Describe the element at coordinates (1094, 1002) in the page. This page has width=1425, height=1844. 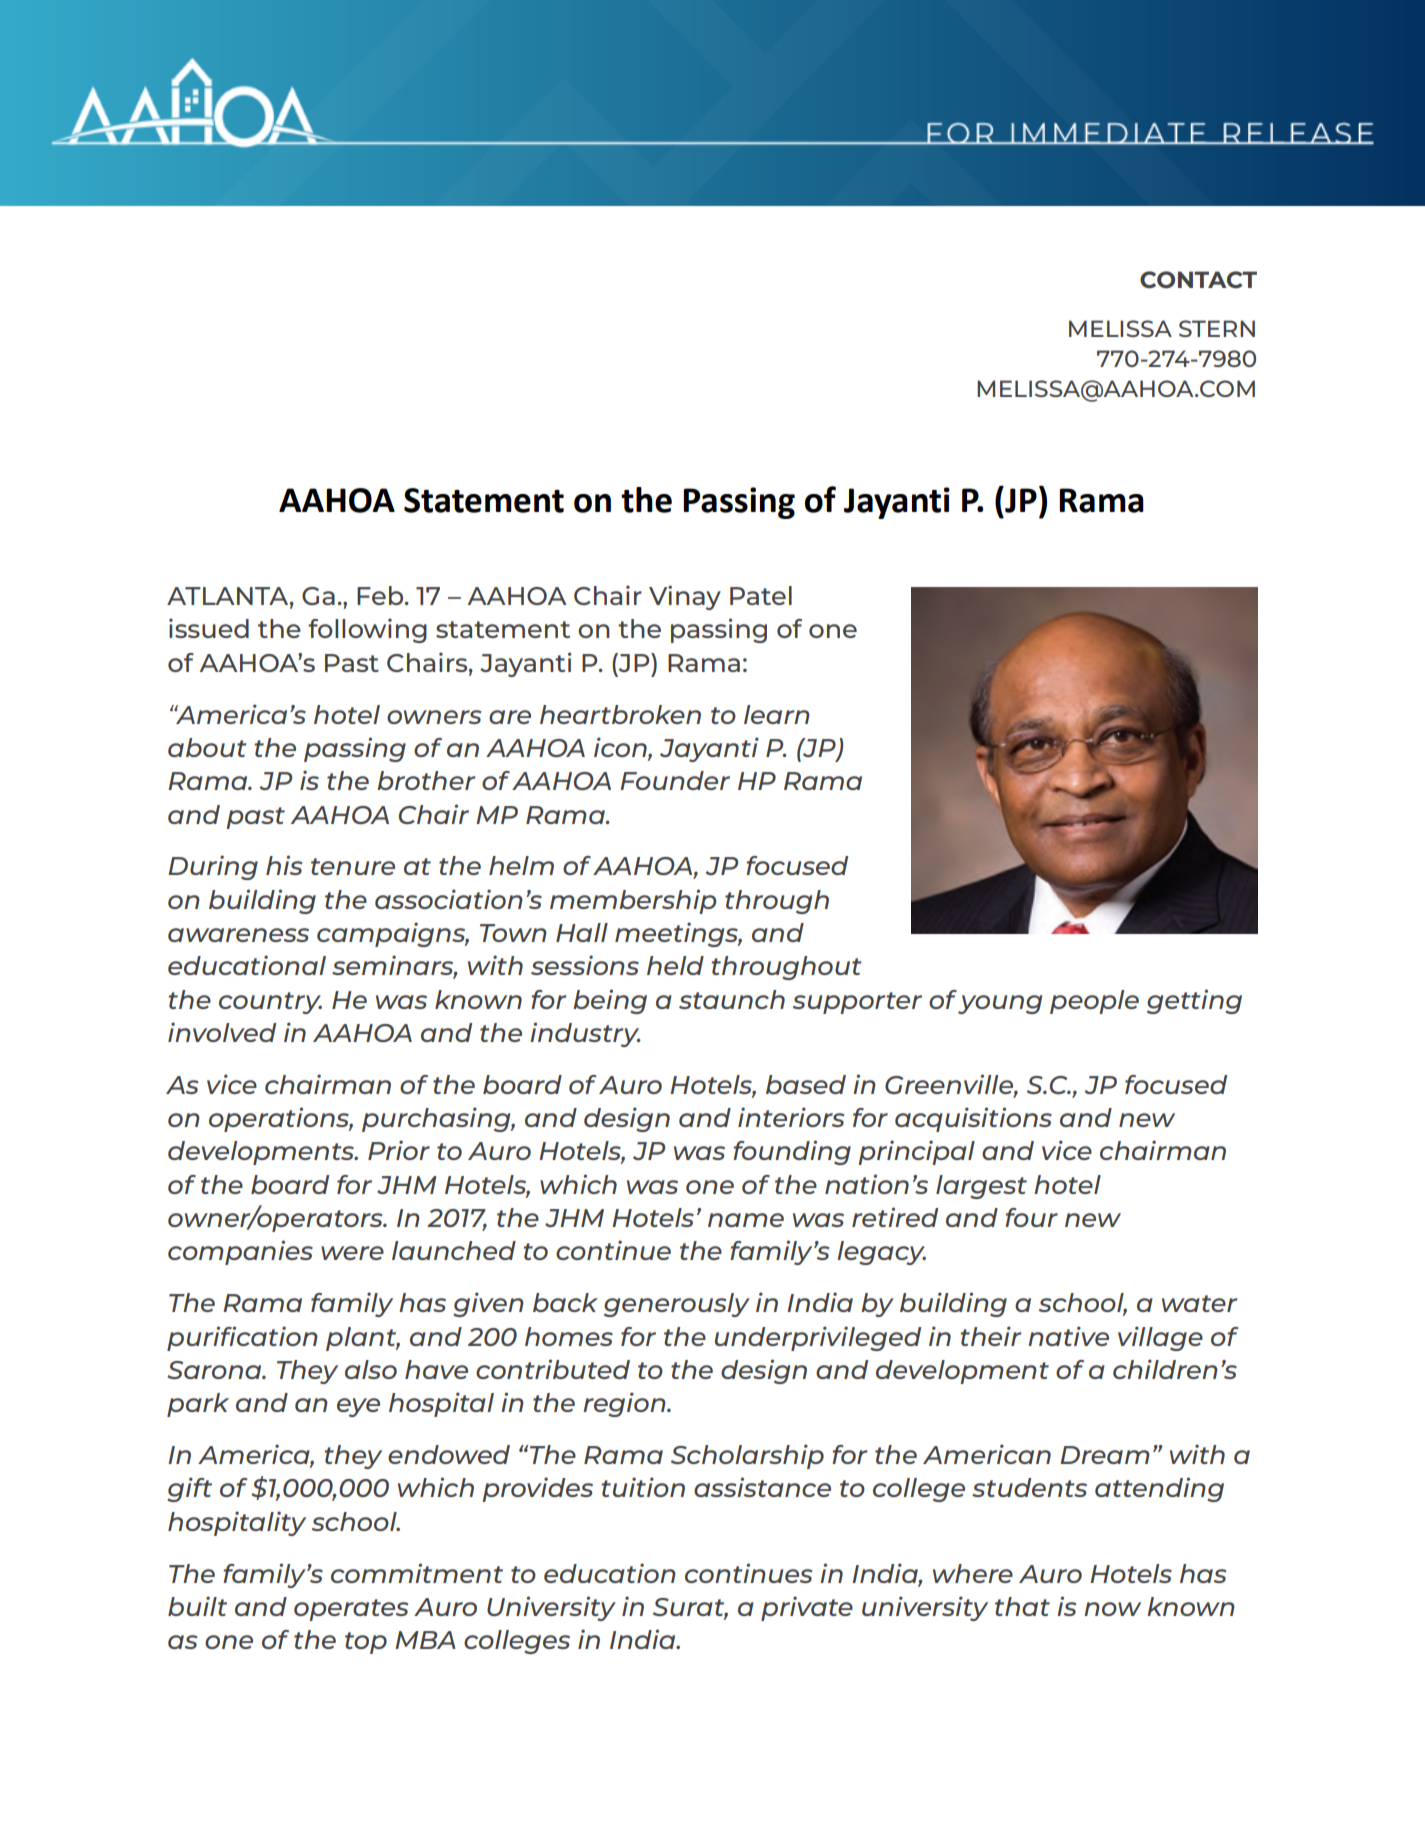
I see `people` at that location.
